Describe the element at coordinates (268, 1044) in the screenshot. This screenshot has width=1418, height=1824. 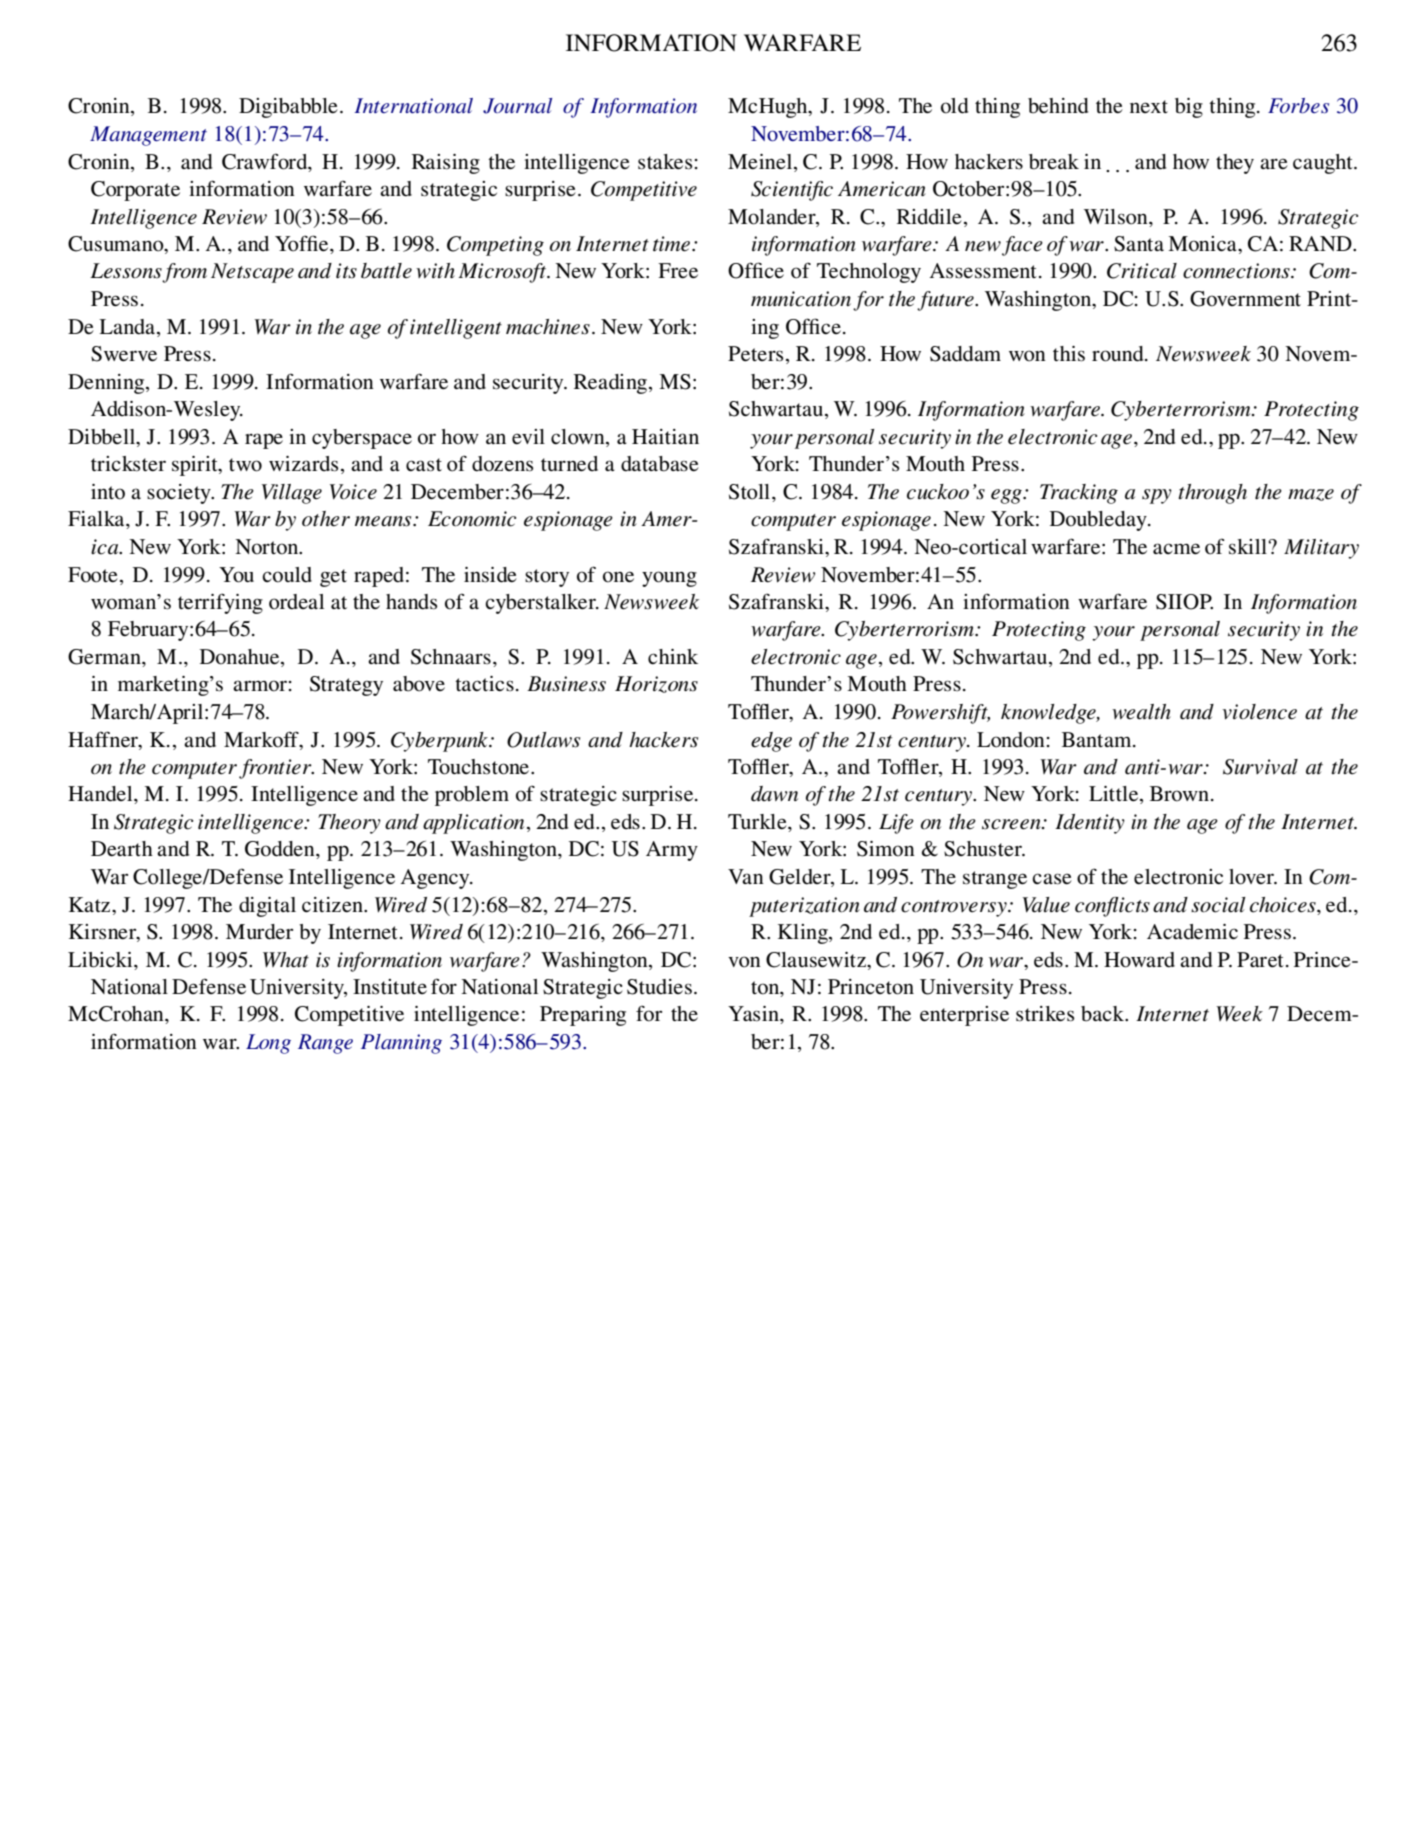
I see `Long` at that location.
